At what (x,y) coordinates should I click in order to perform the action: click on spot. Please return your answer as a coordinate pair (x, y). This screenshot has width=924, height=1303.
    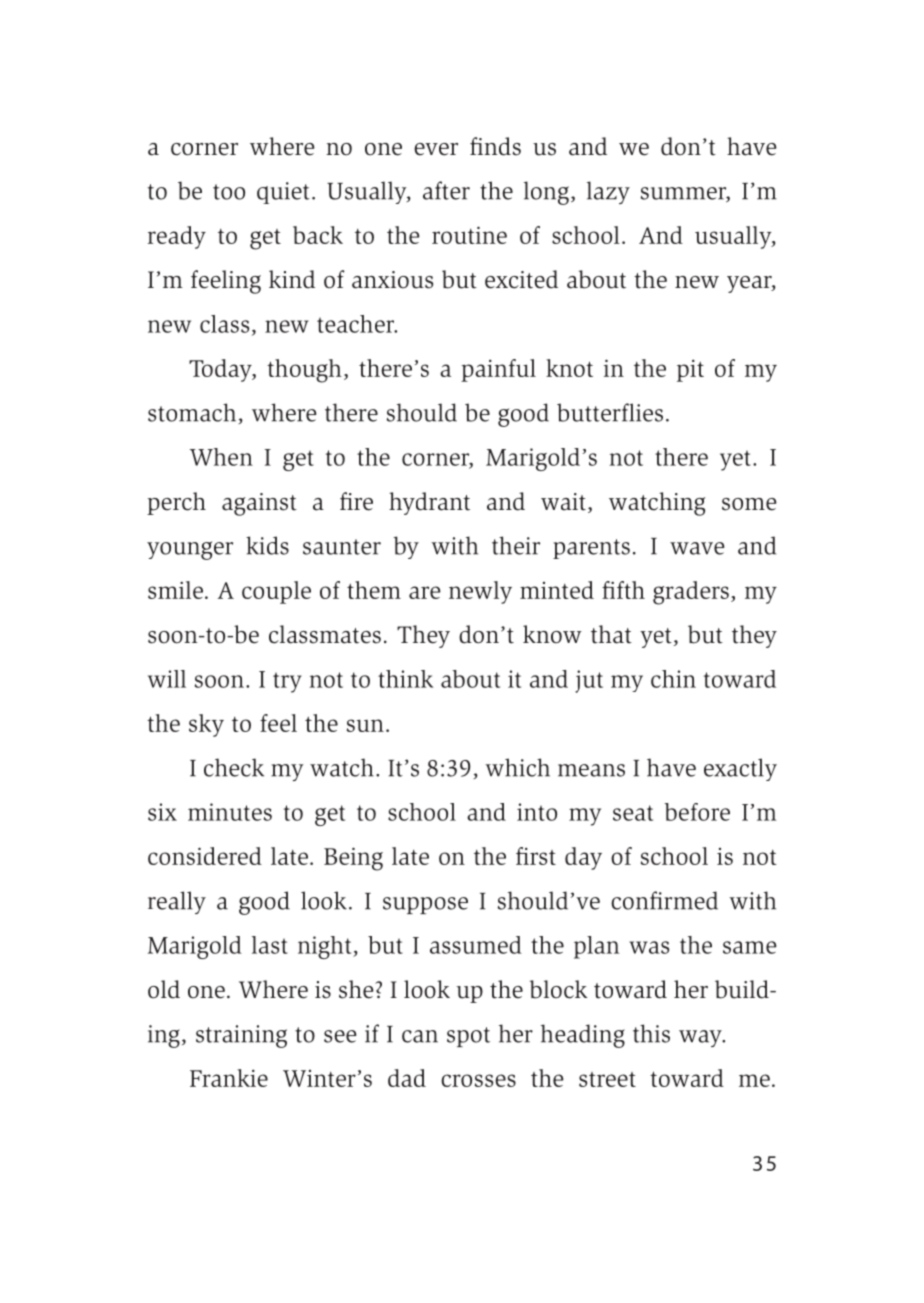
    Looking at the image, I should click on (468, 1037).
